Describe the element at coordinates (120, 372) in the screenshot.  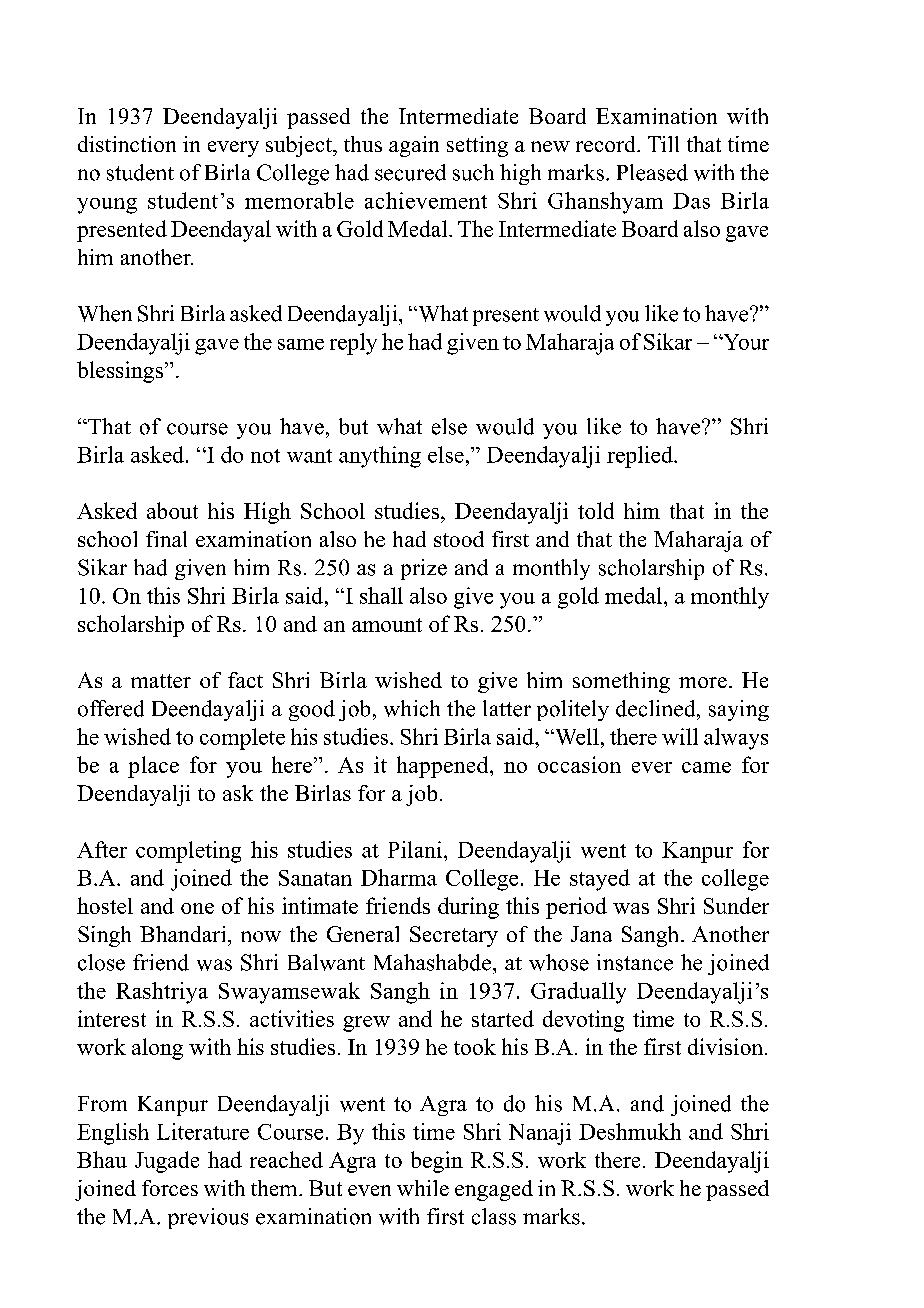
I see `blessings` at that location.
